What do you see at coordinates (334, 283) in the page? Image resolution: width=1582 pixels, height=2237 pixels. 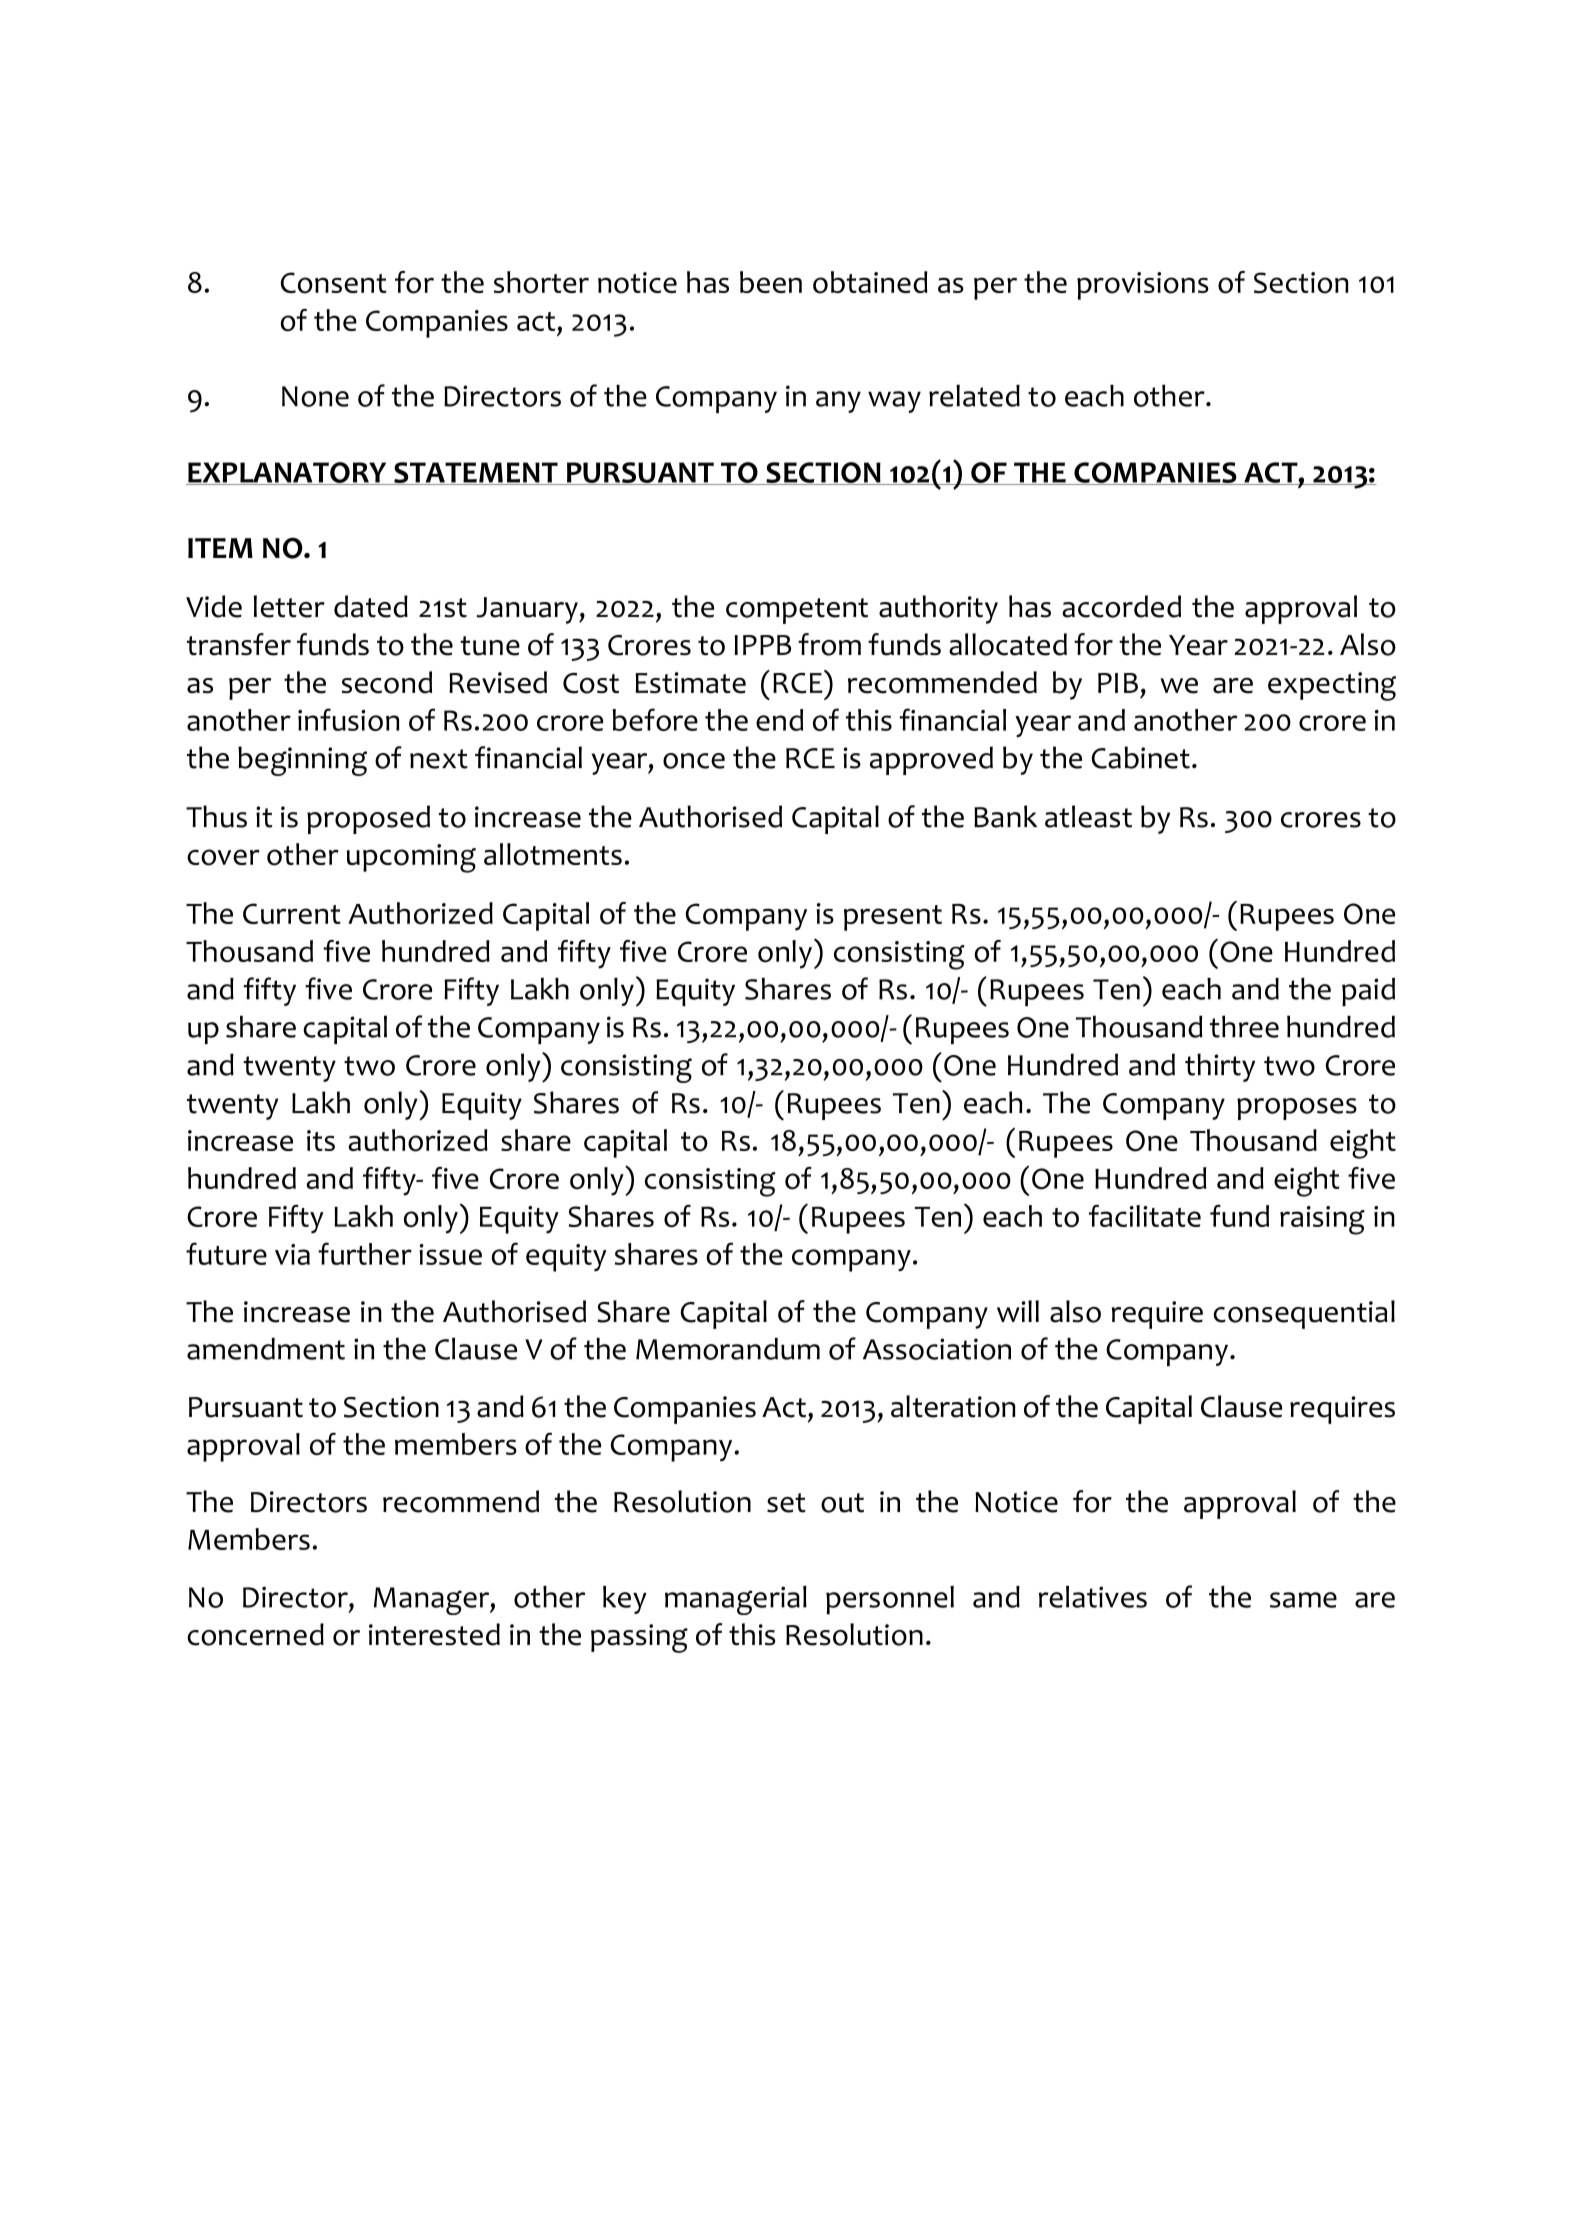 I see `Consent` at bounding box center [334, 283].
